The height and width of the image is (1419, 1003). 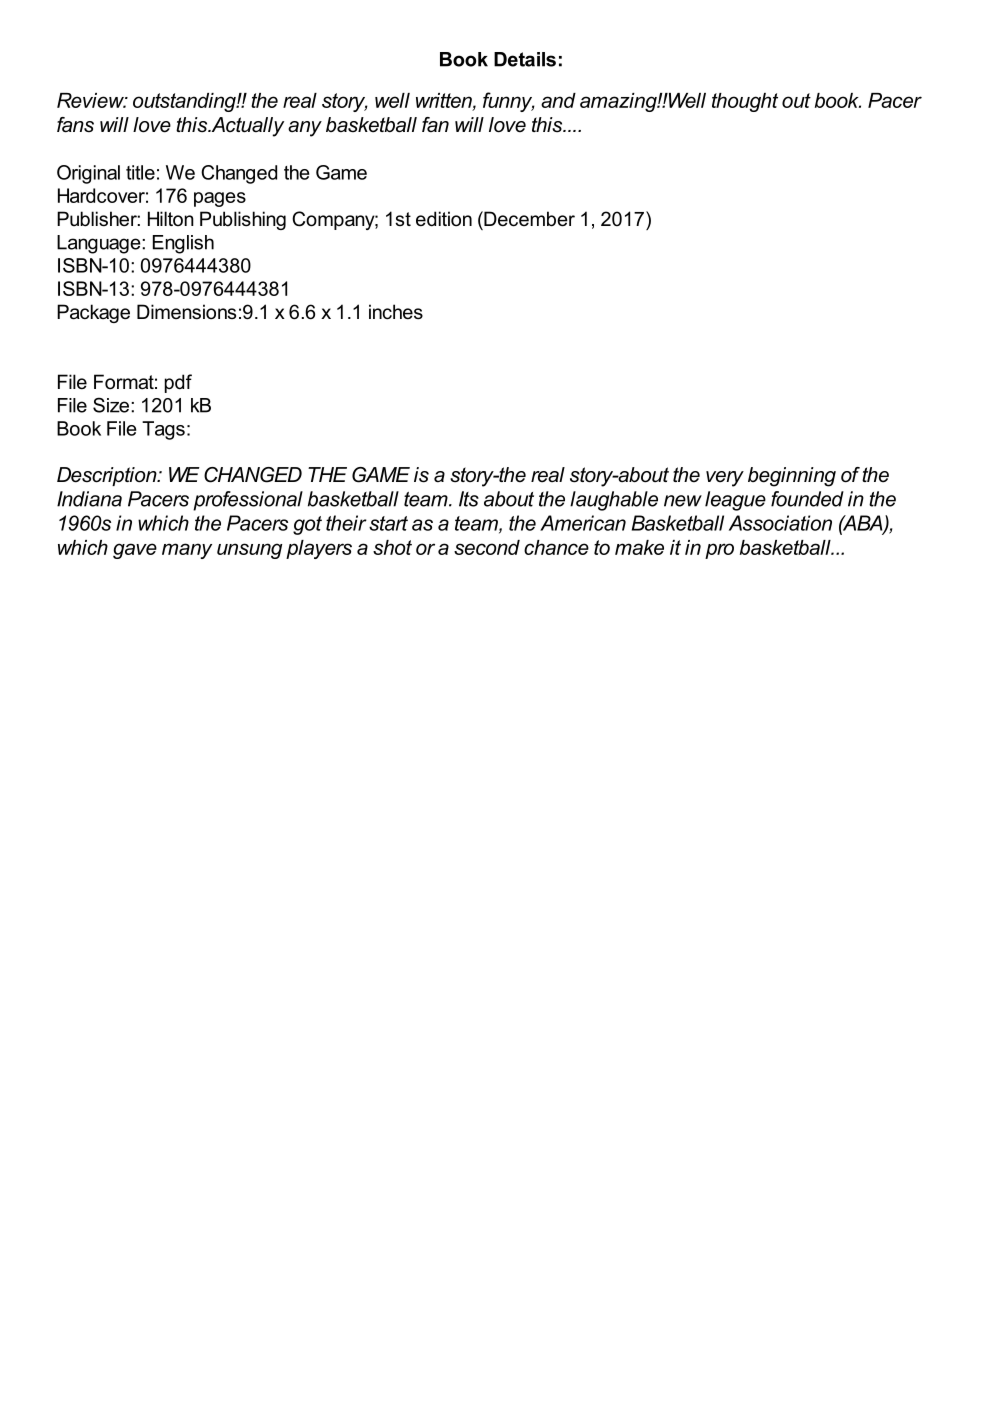 What do you see at coordinates (396, 312) in the image?
I see `inches` at bounding box center [396, 312].
